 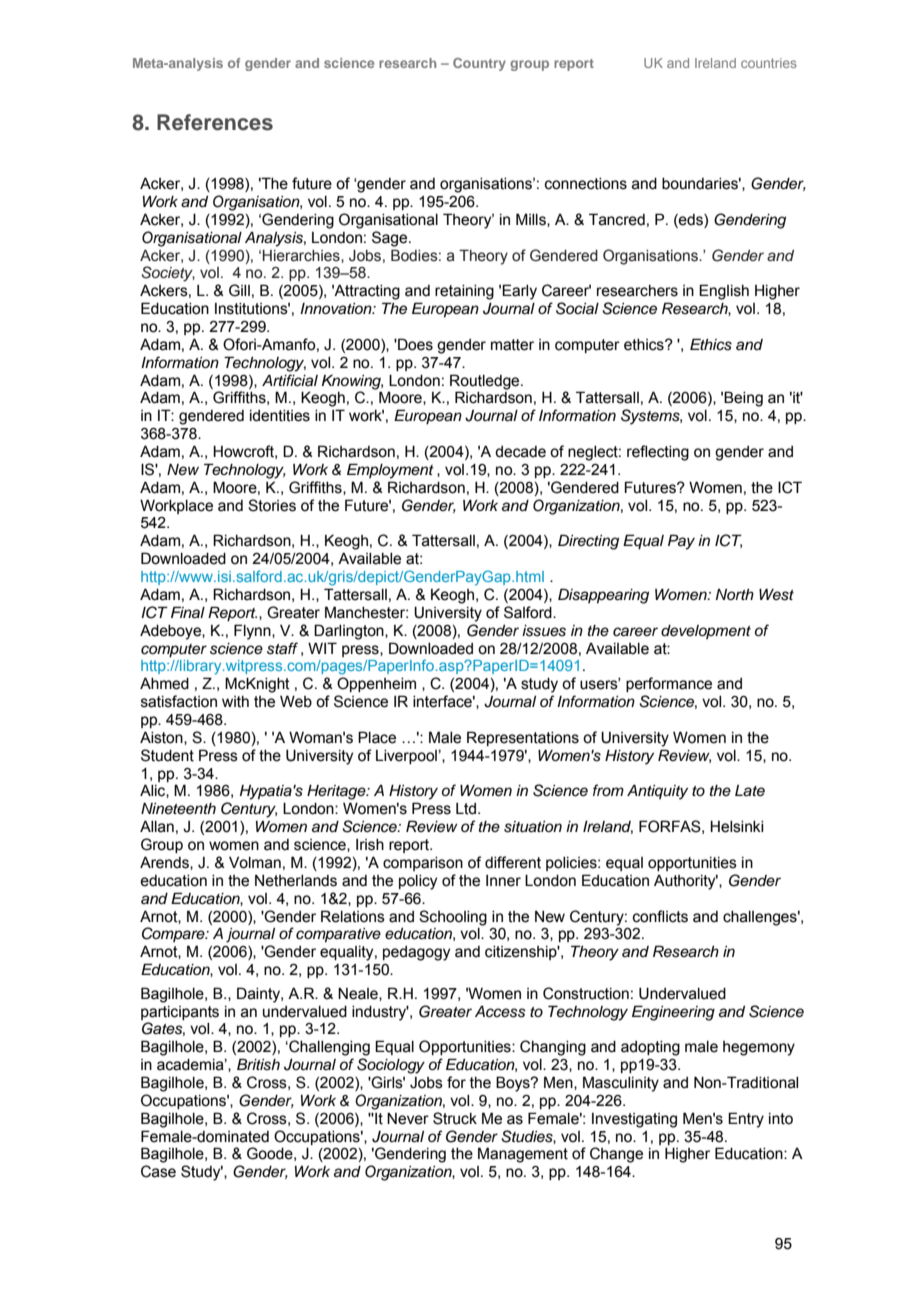 I want to click on Case, so click(x=158, y=1171).
